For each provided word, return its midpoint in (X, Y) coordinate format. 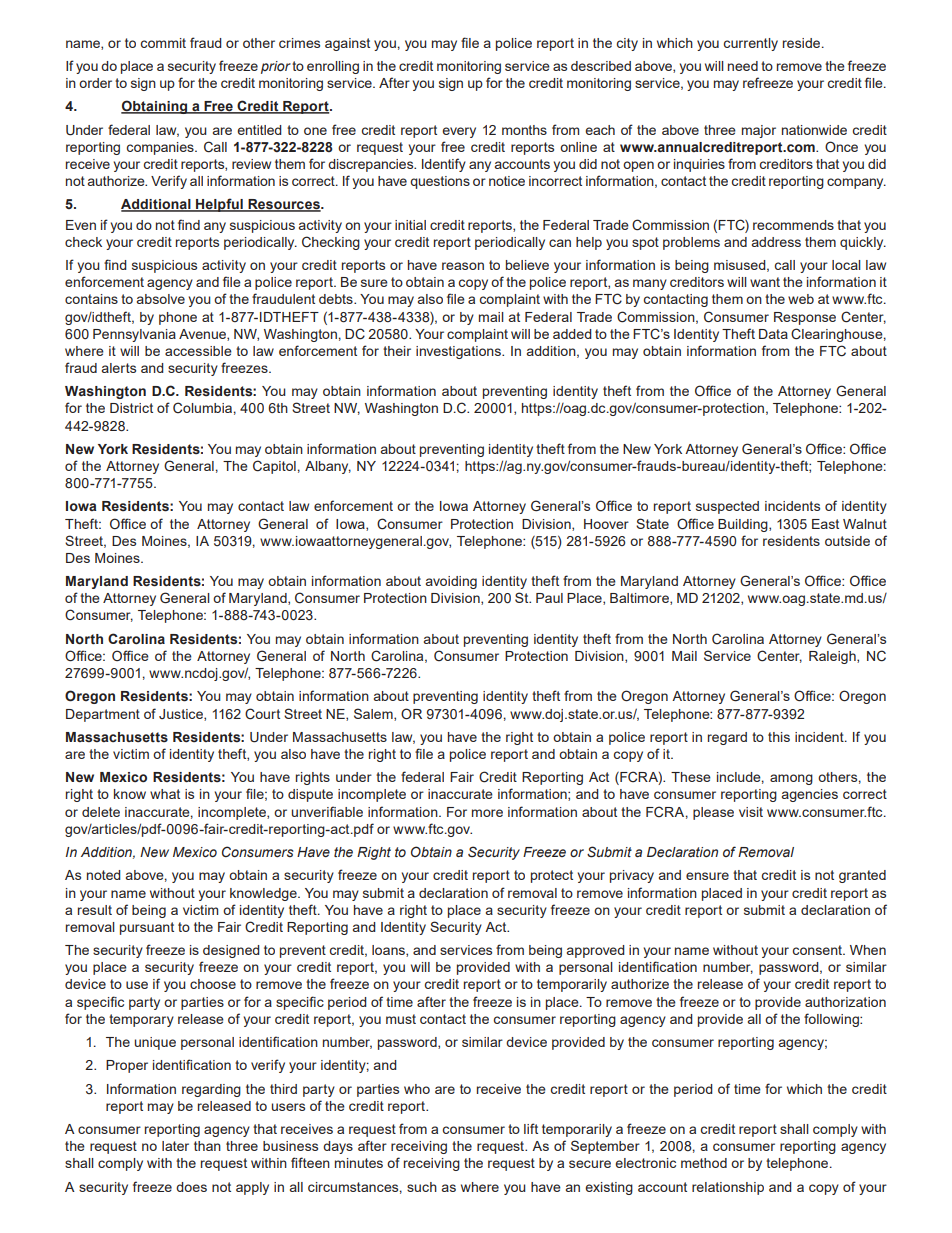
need (743, 66)
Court (262, 714)
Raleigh (833, 657)
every (459, 132)
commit (163, 43)
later (175, 1146)
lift (531, 1128)
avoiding (451, 582)
